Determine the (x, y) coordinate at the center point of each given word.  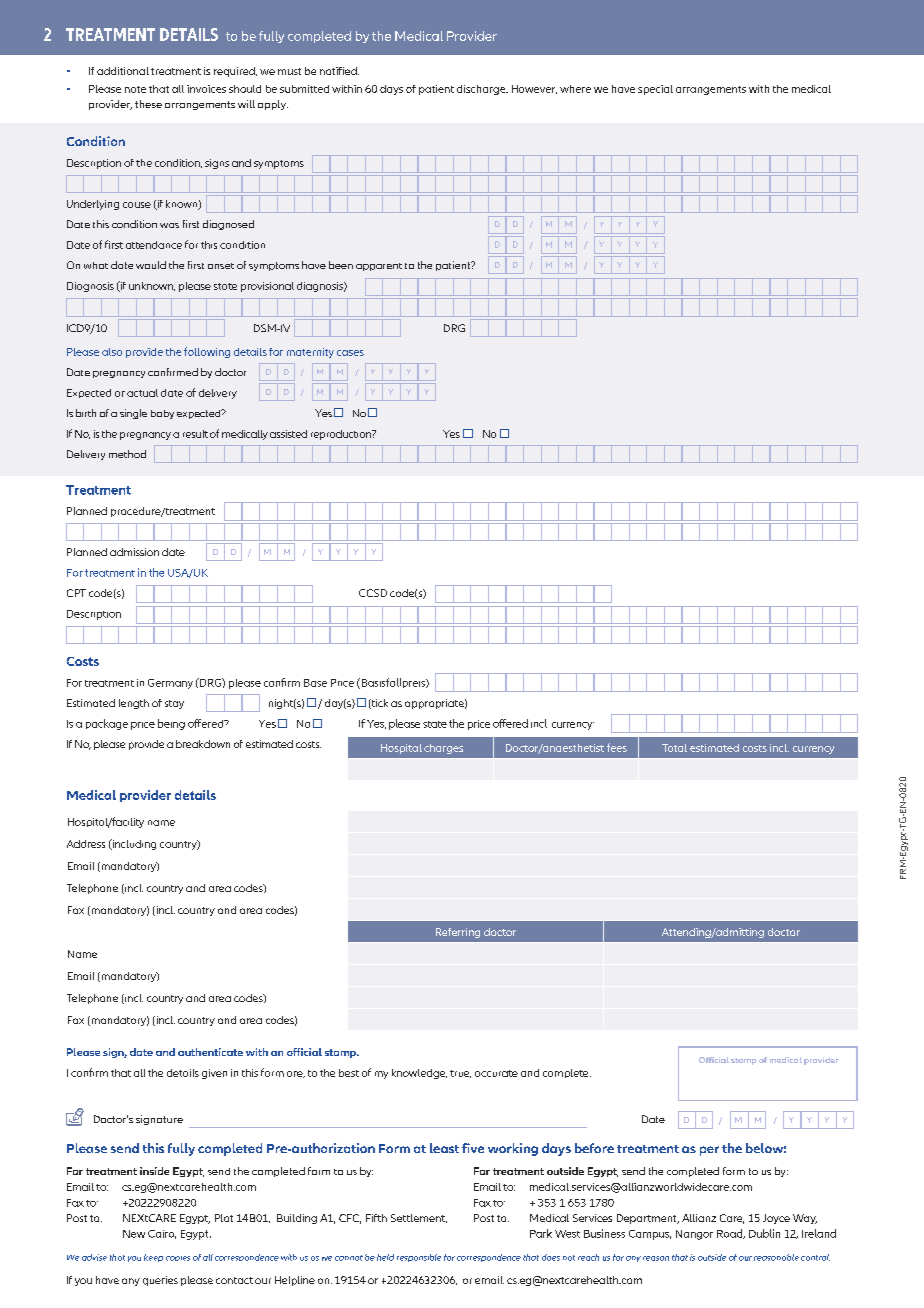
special (655, 90)
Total (674, 748)
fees (617, 747)
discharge (482, 90)
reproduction (342, 435)
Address (86, 844)
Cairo (162, 1234)
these (148, 104)
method (127, 454)
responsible (419, 1258)
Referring (458, 933)
